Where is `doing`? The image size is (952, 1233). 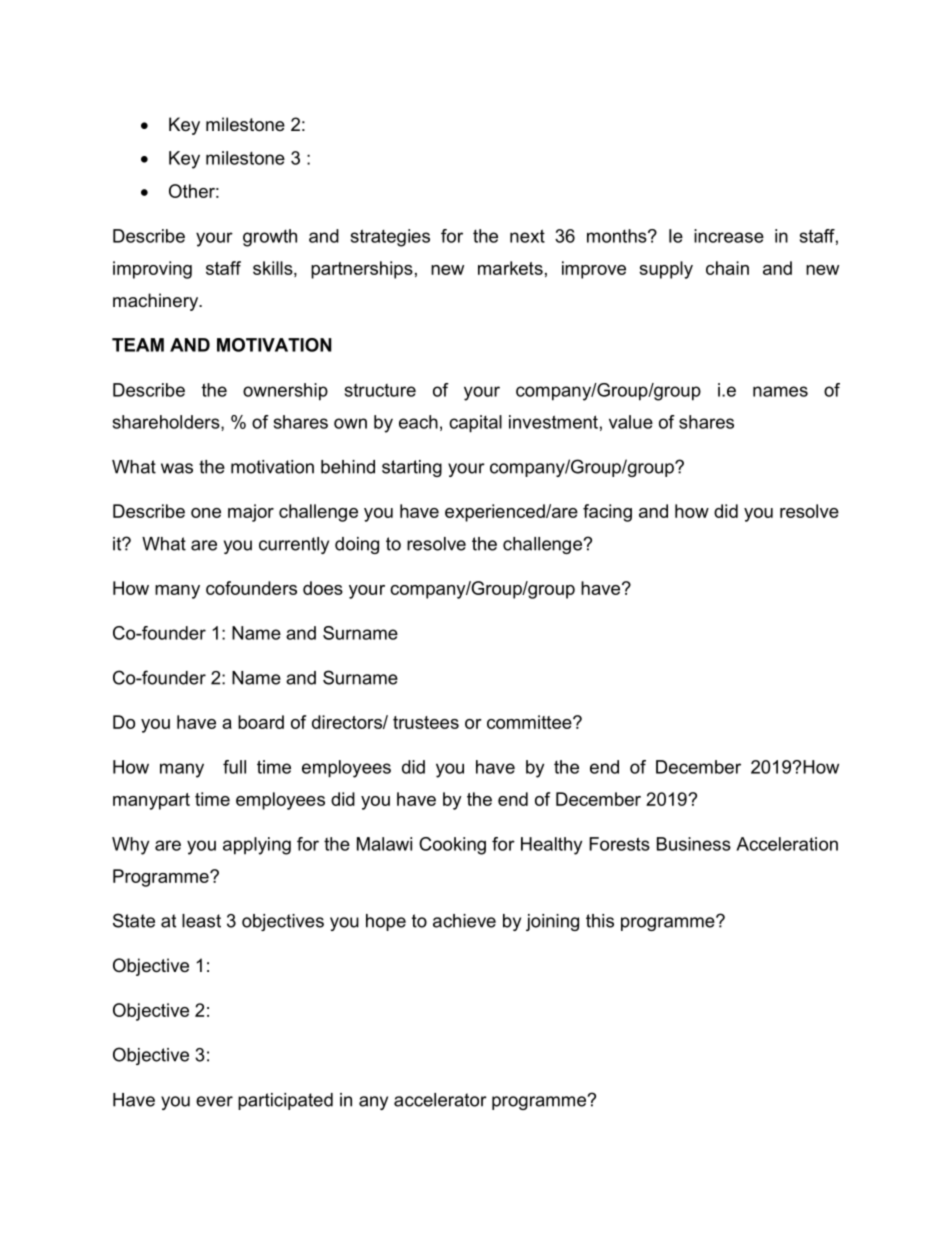 doing is located at coordinates (357, 545).
